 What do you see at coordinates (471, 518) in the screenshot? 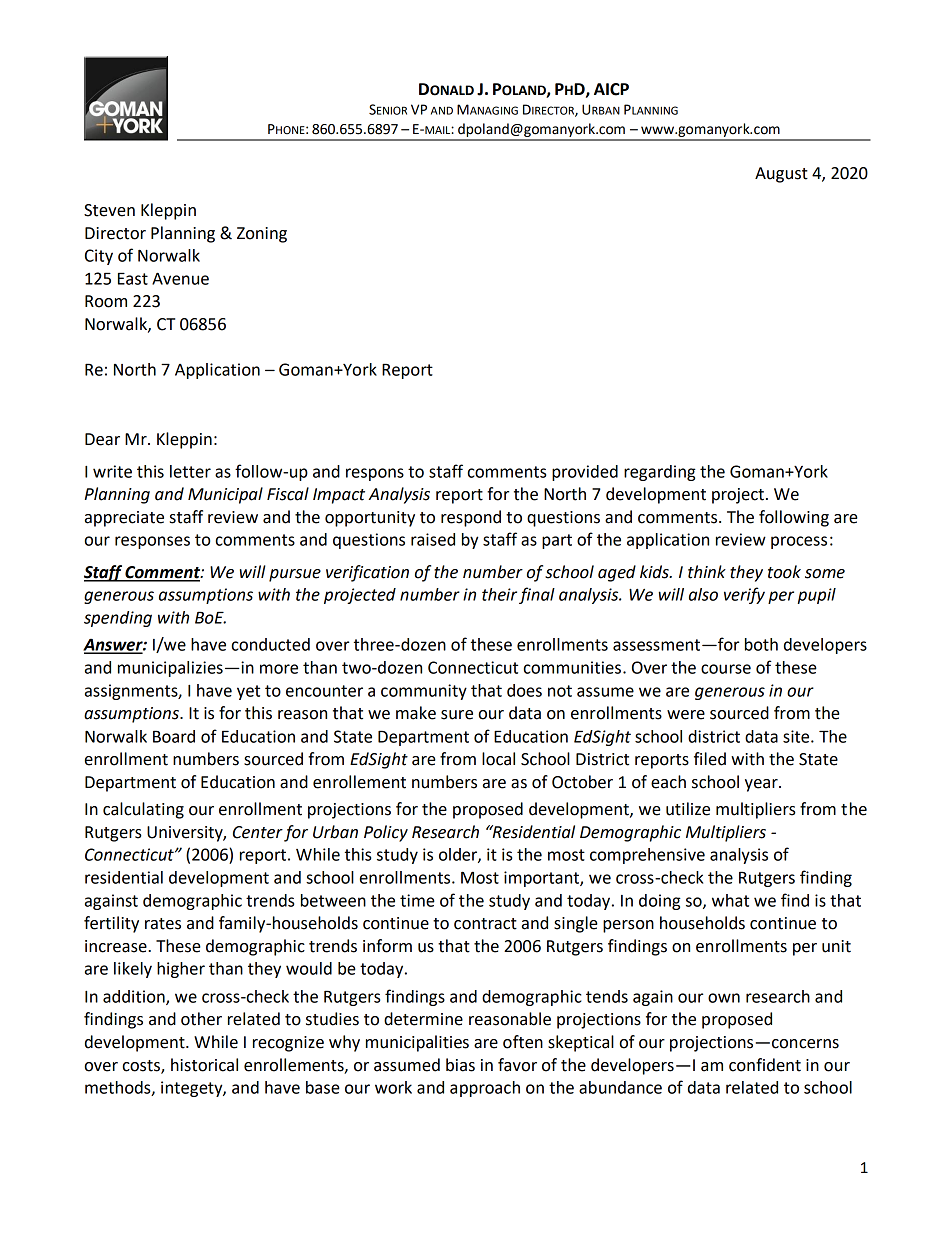
I see `respond` at bounding box center [471, 518].
